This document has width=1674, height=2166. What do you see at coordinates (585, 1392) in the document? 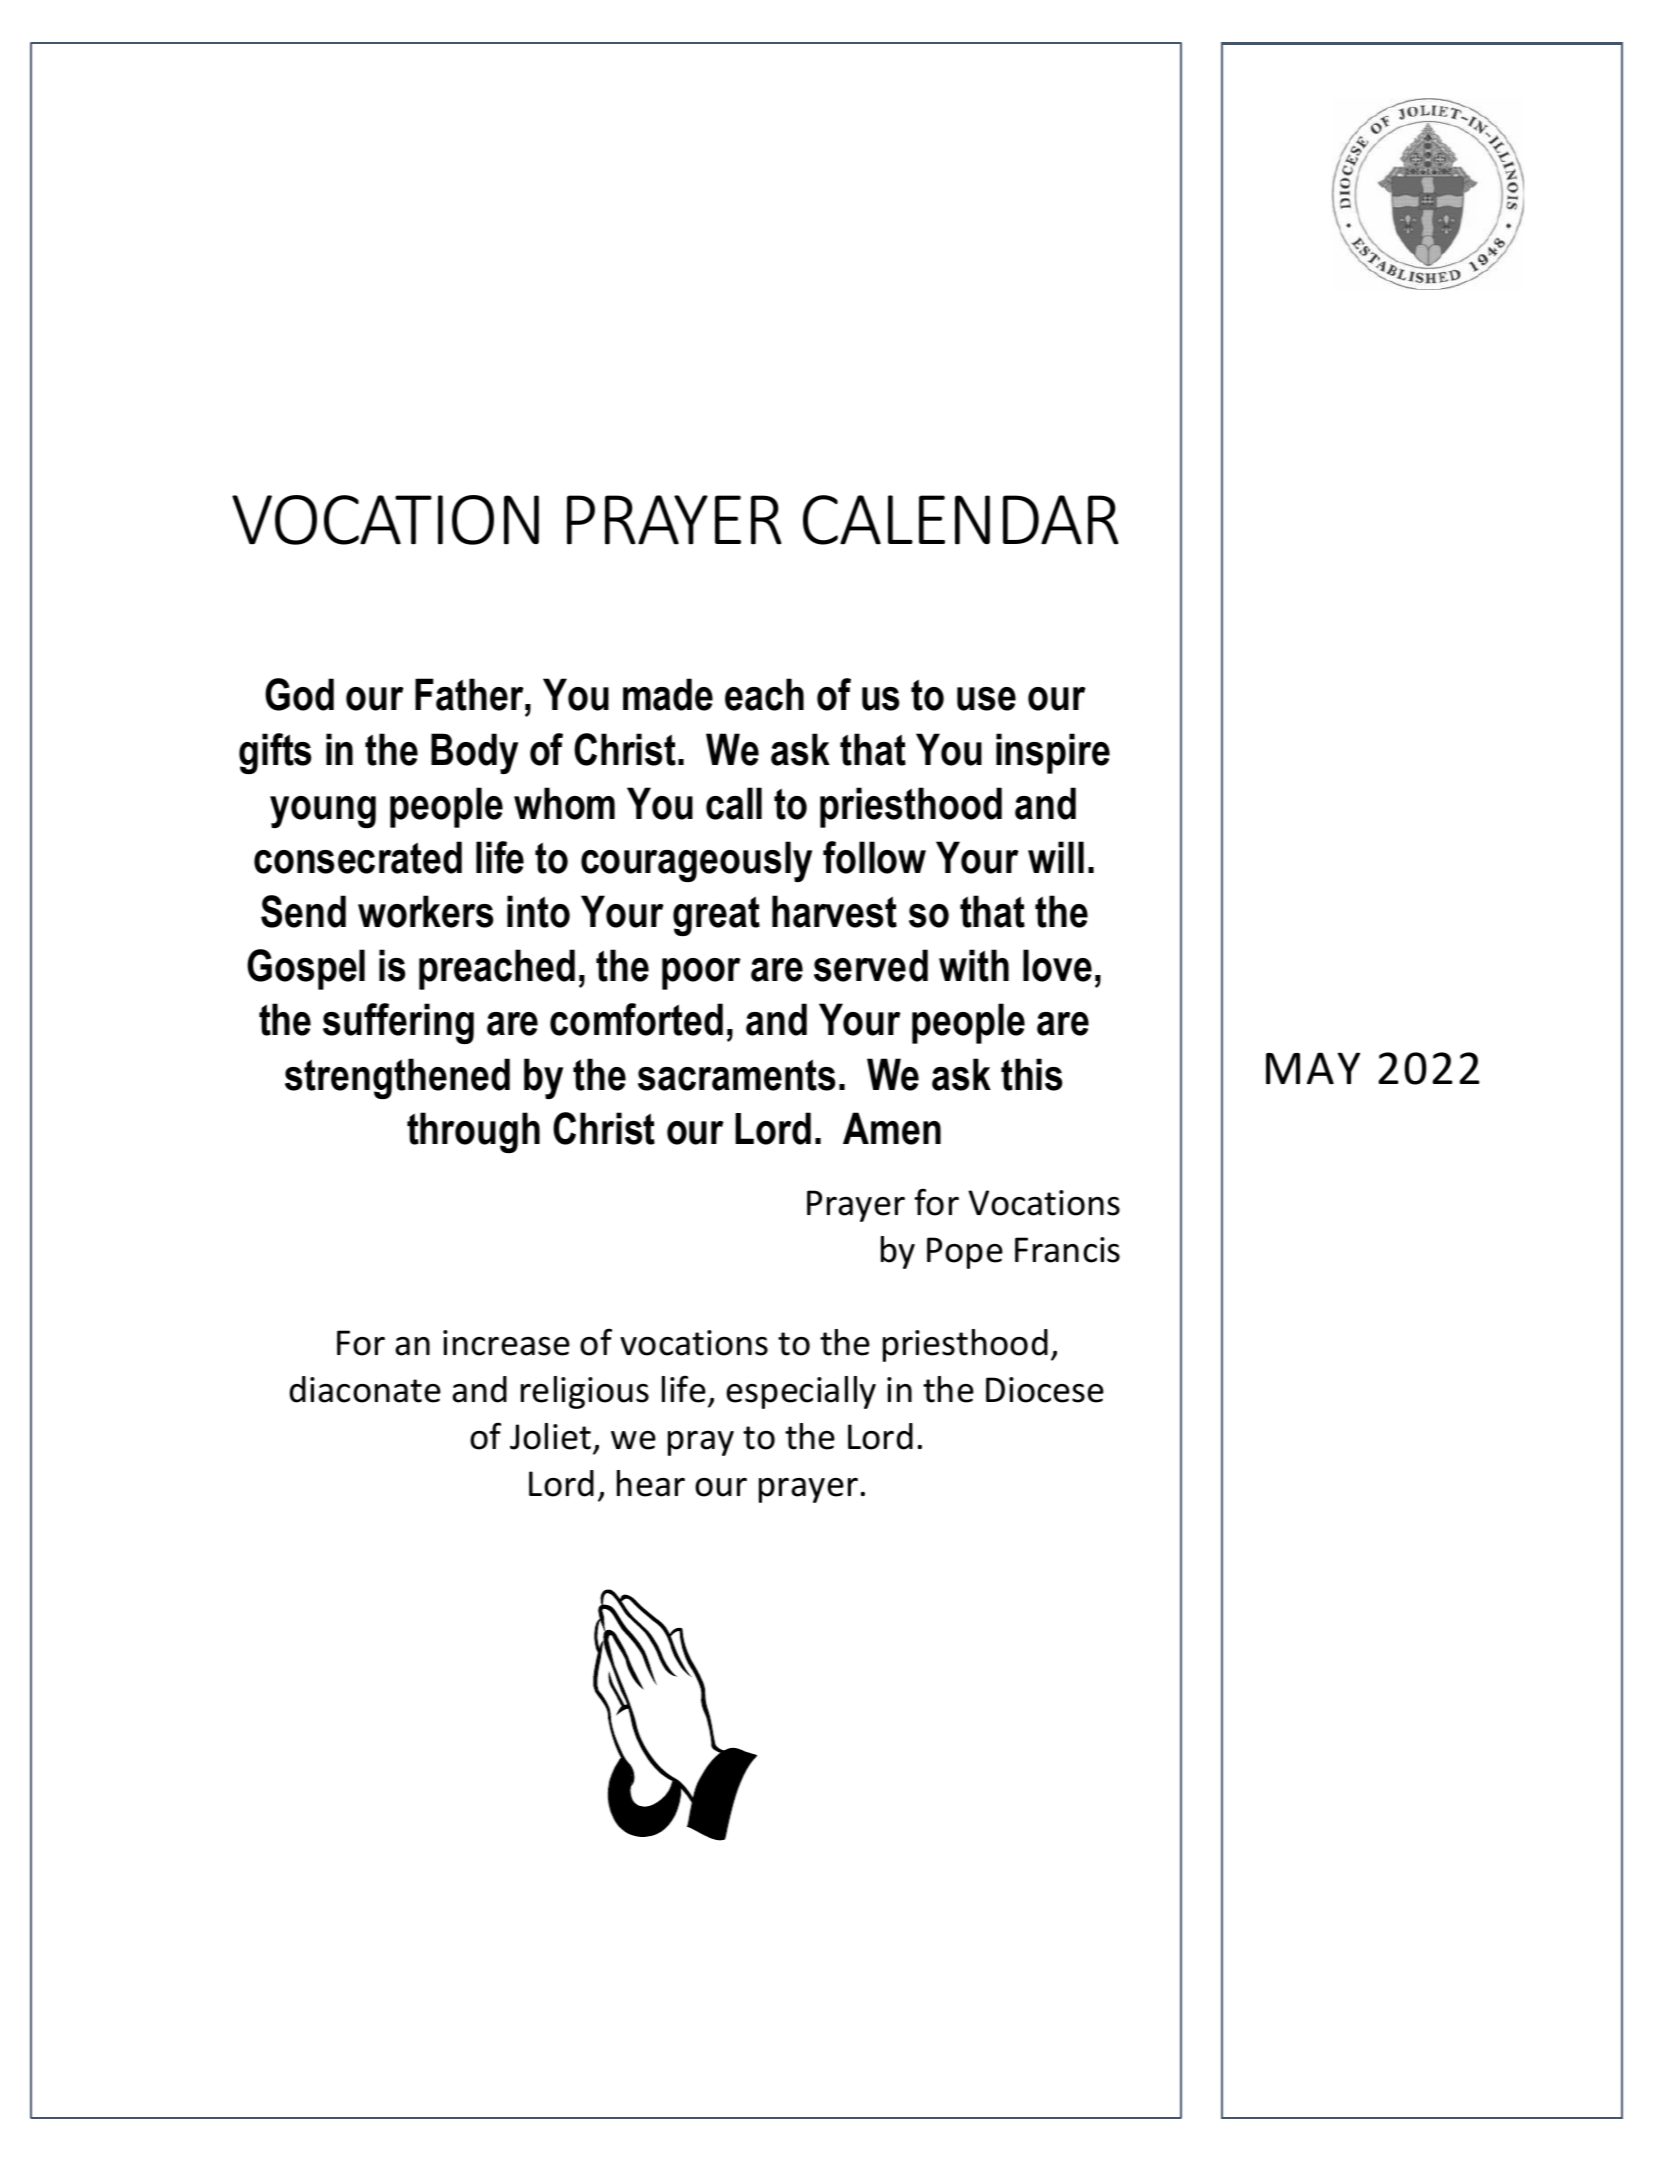
I see `religious` at bounding box center [585, 1392].
